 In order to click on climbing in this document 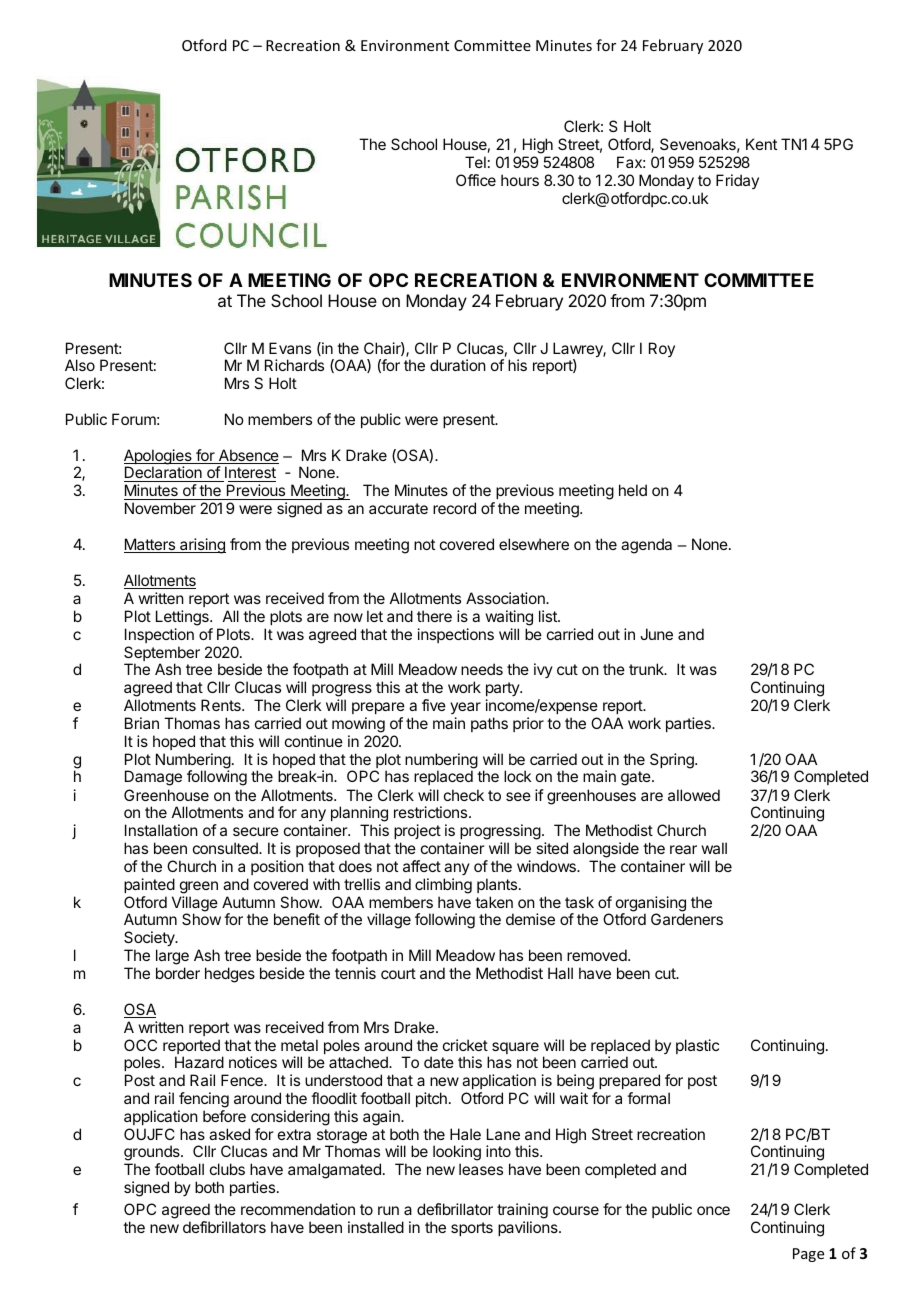, I will do `click(443, 886)`.
